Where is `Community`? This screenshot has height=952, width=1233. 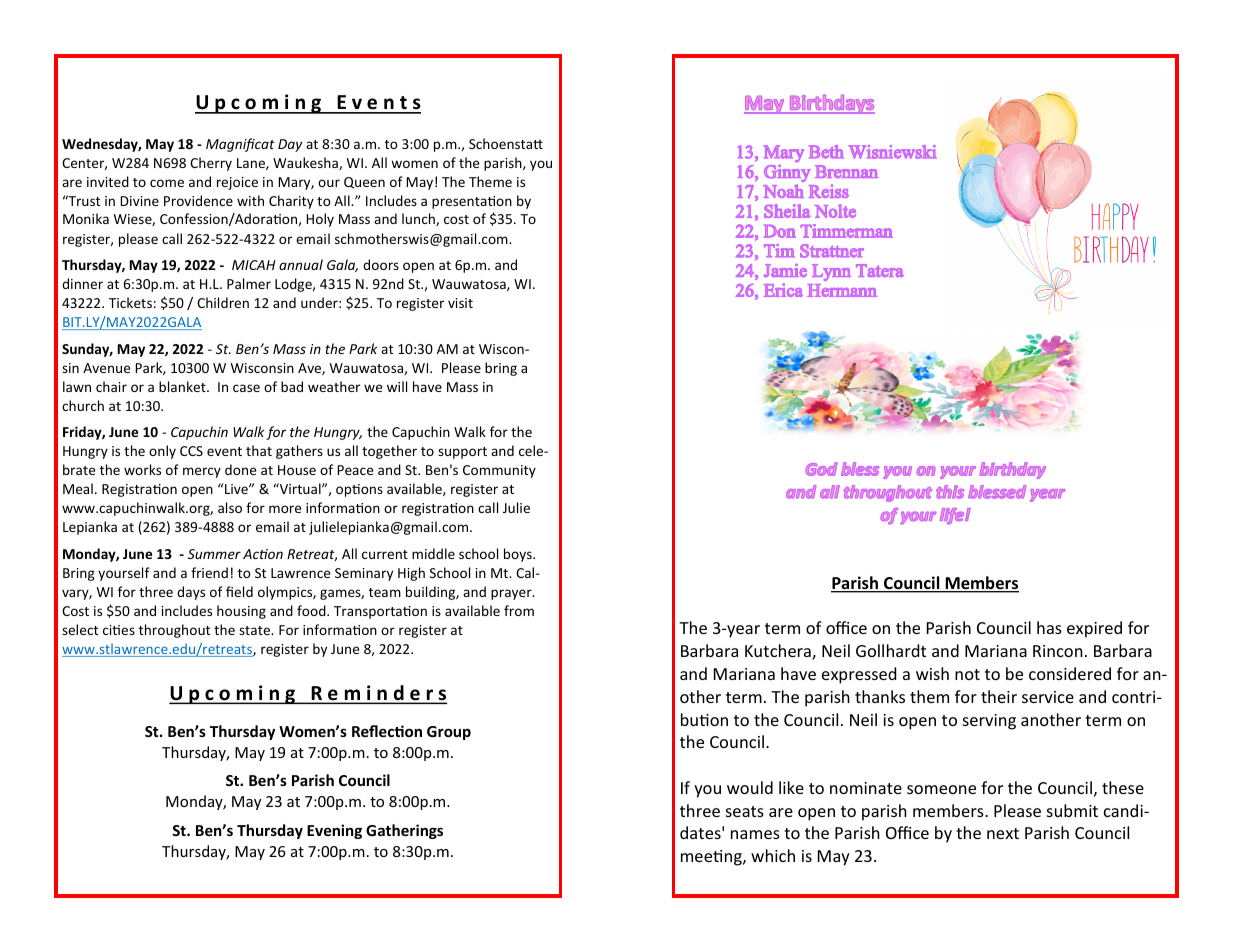 Community is located at coordinates (499, 471).
